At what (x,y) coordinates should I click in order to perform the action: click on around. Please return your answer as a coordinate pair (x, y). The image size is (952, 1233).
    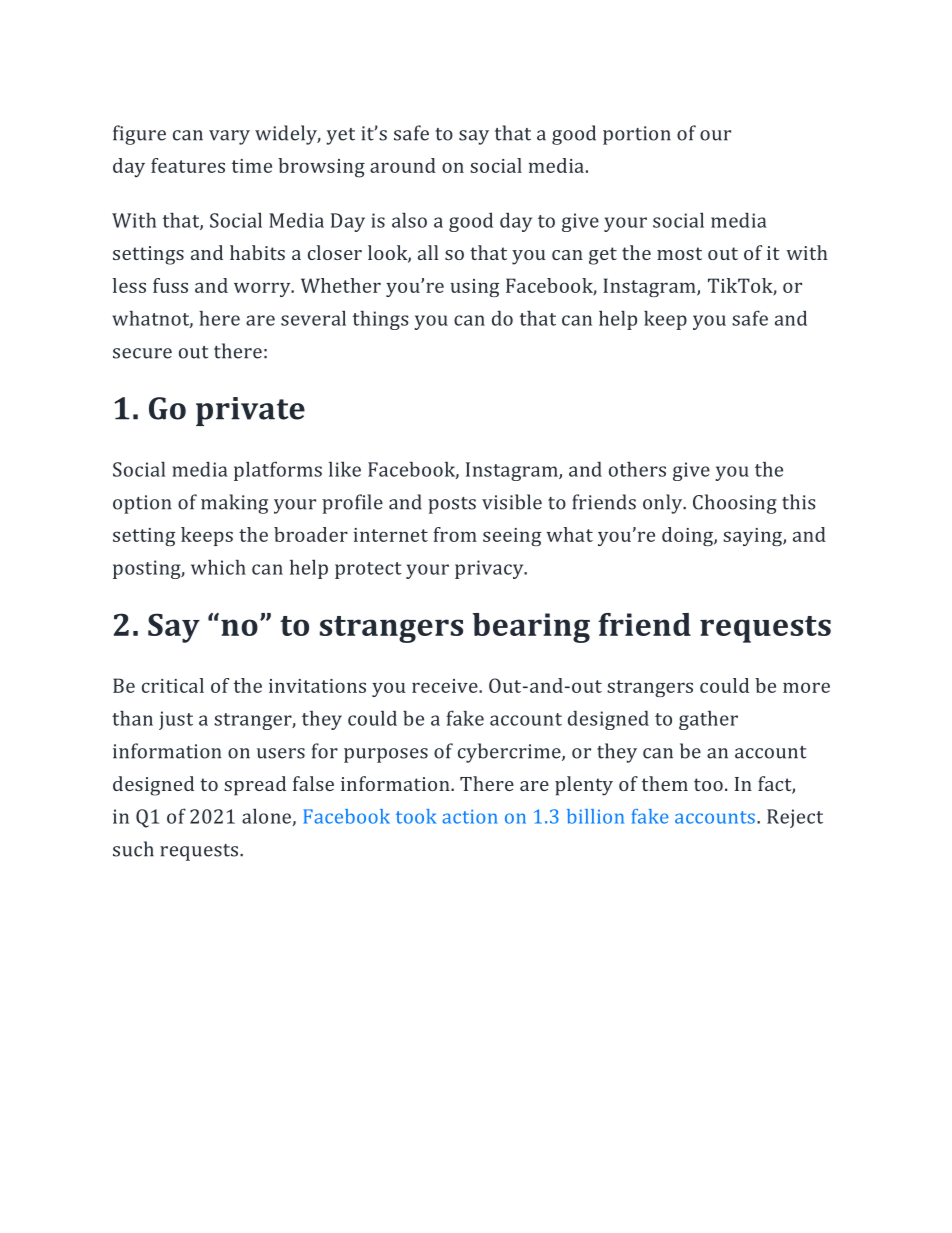
    Looking at the image, I should click on (403, 165).
